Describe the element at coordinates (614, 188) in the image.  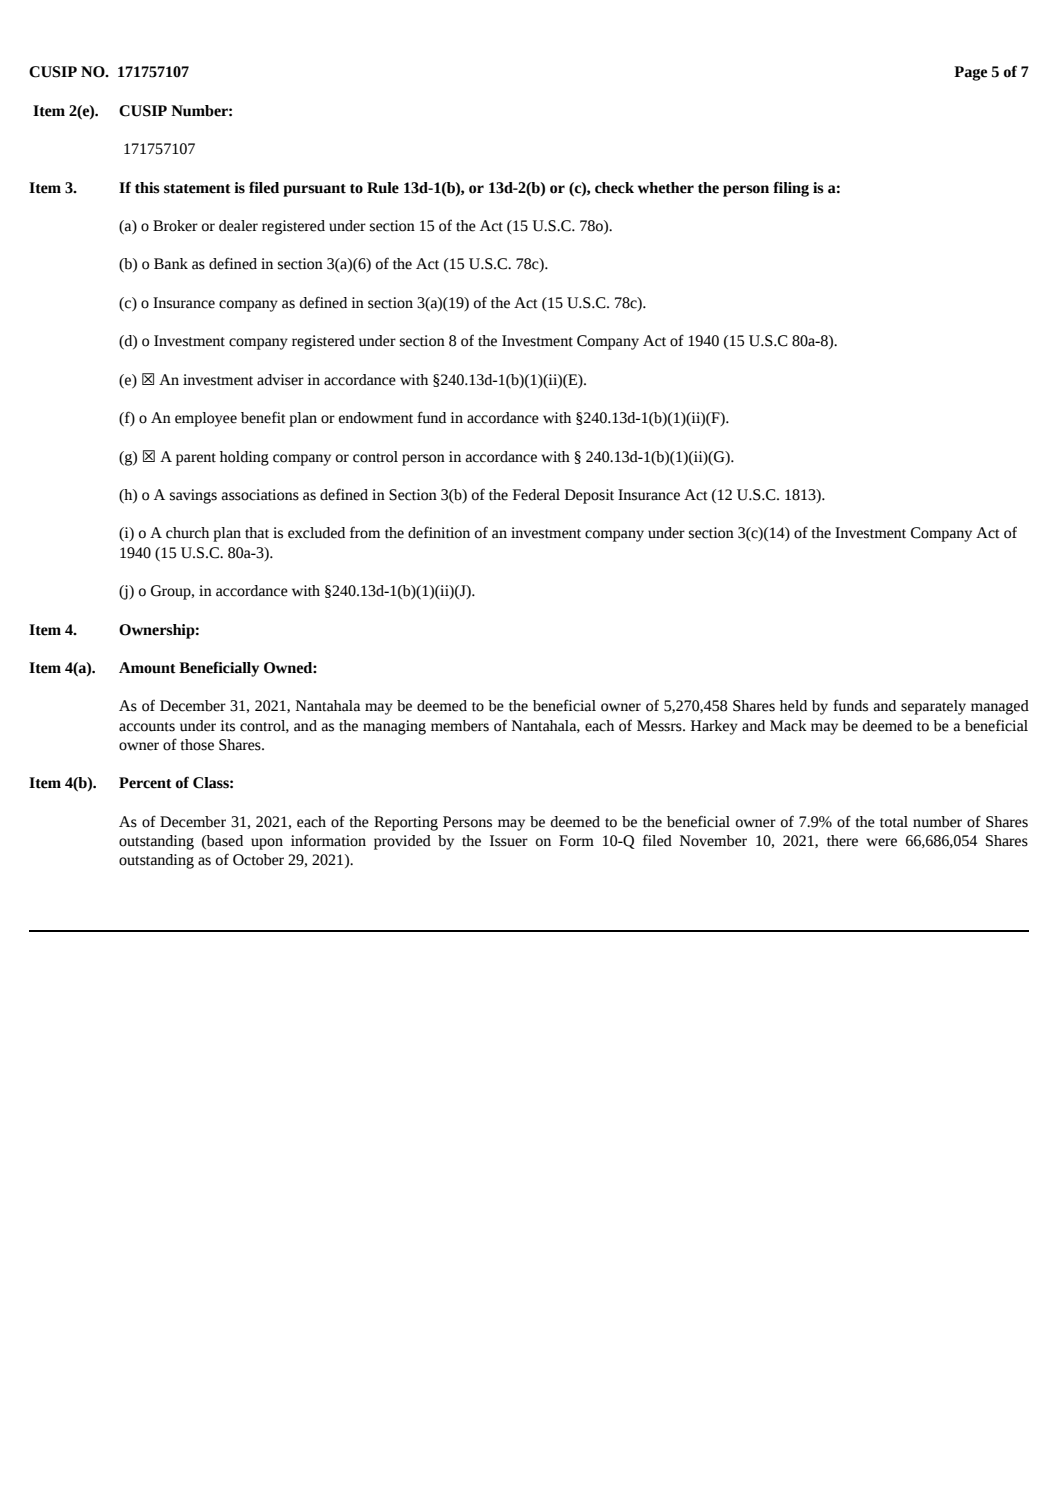
I see `check` at that location.
